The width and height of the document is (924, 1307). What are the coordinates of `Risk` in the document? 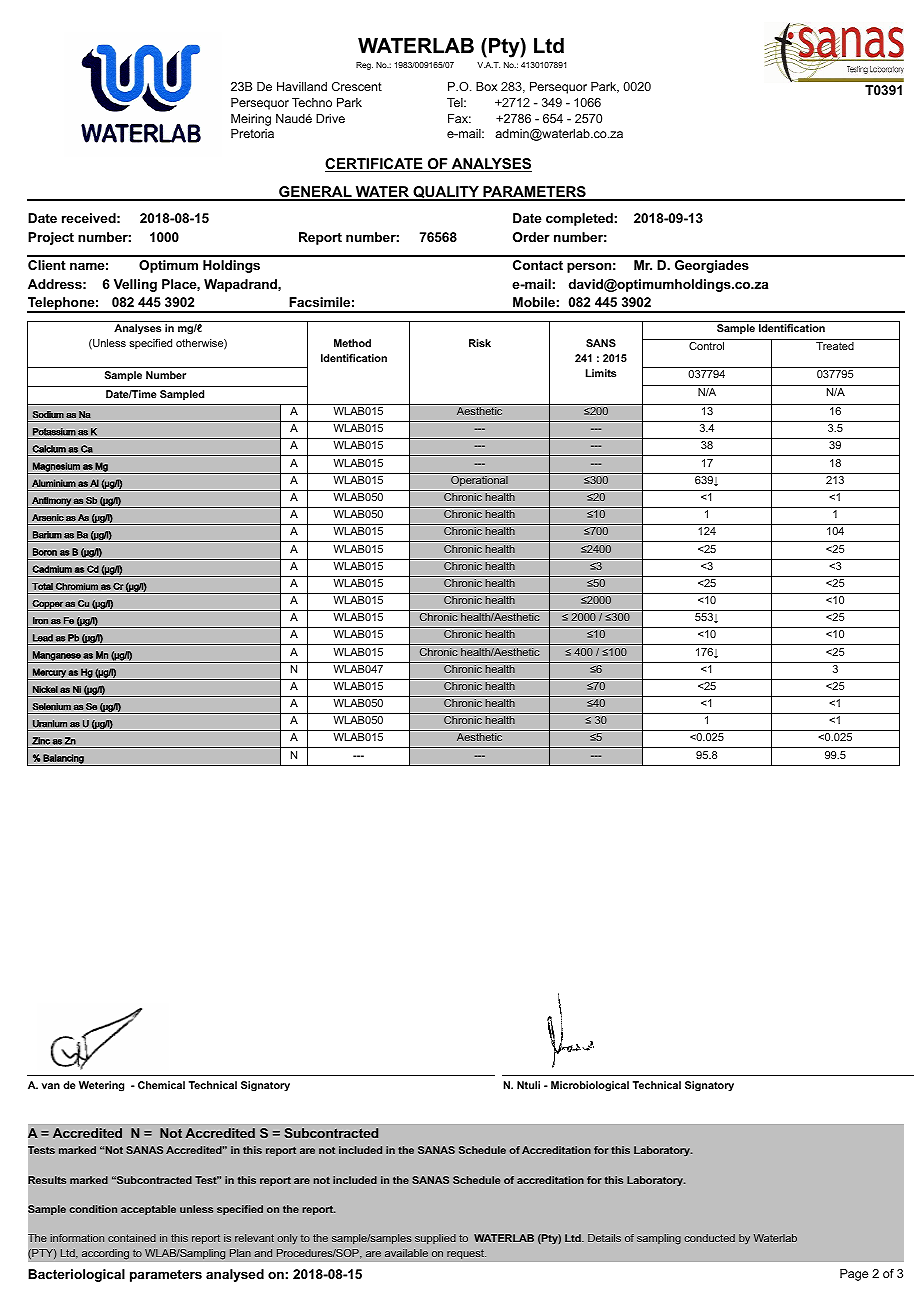 It's located at (480, 343).
